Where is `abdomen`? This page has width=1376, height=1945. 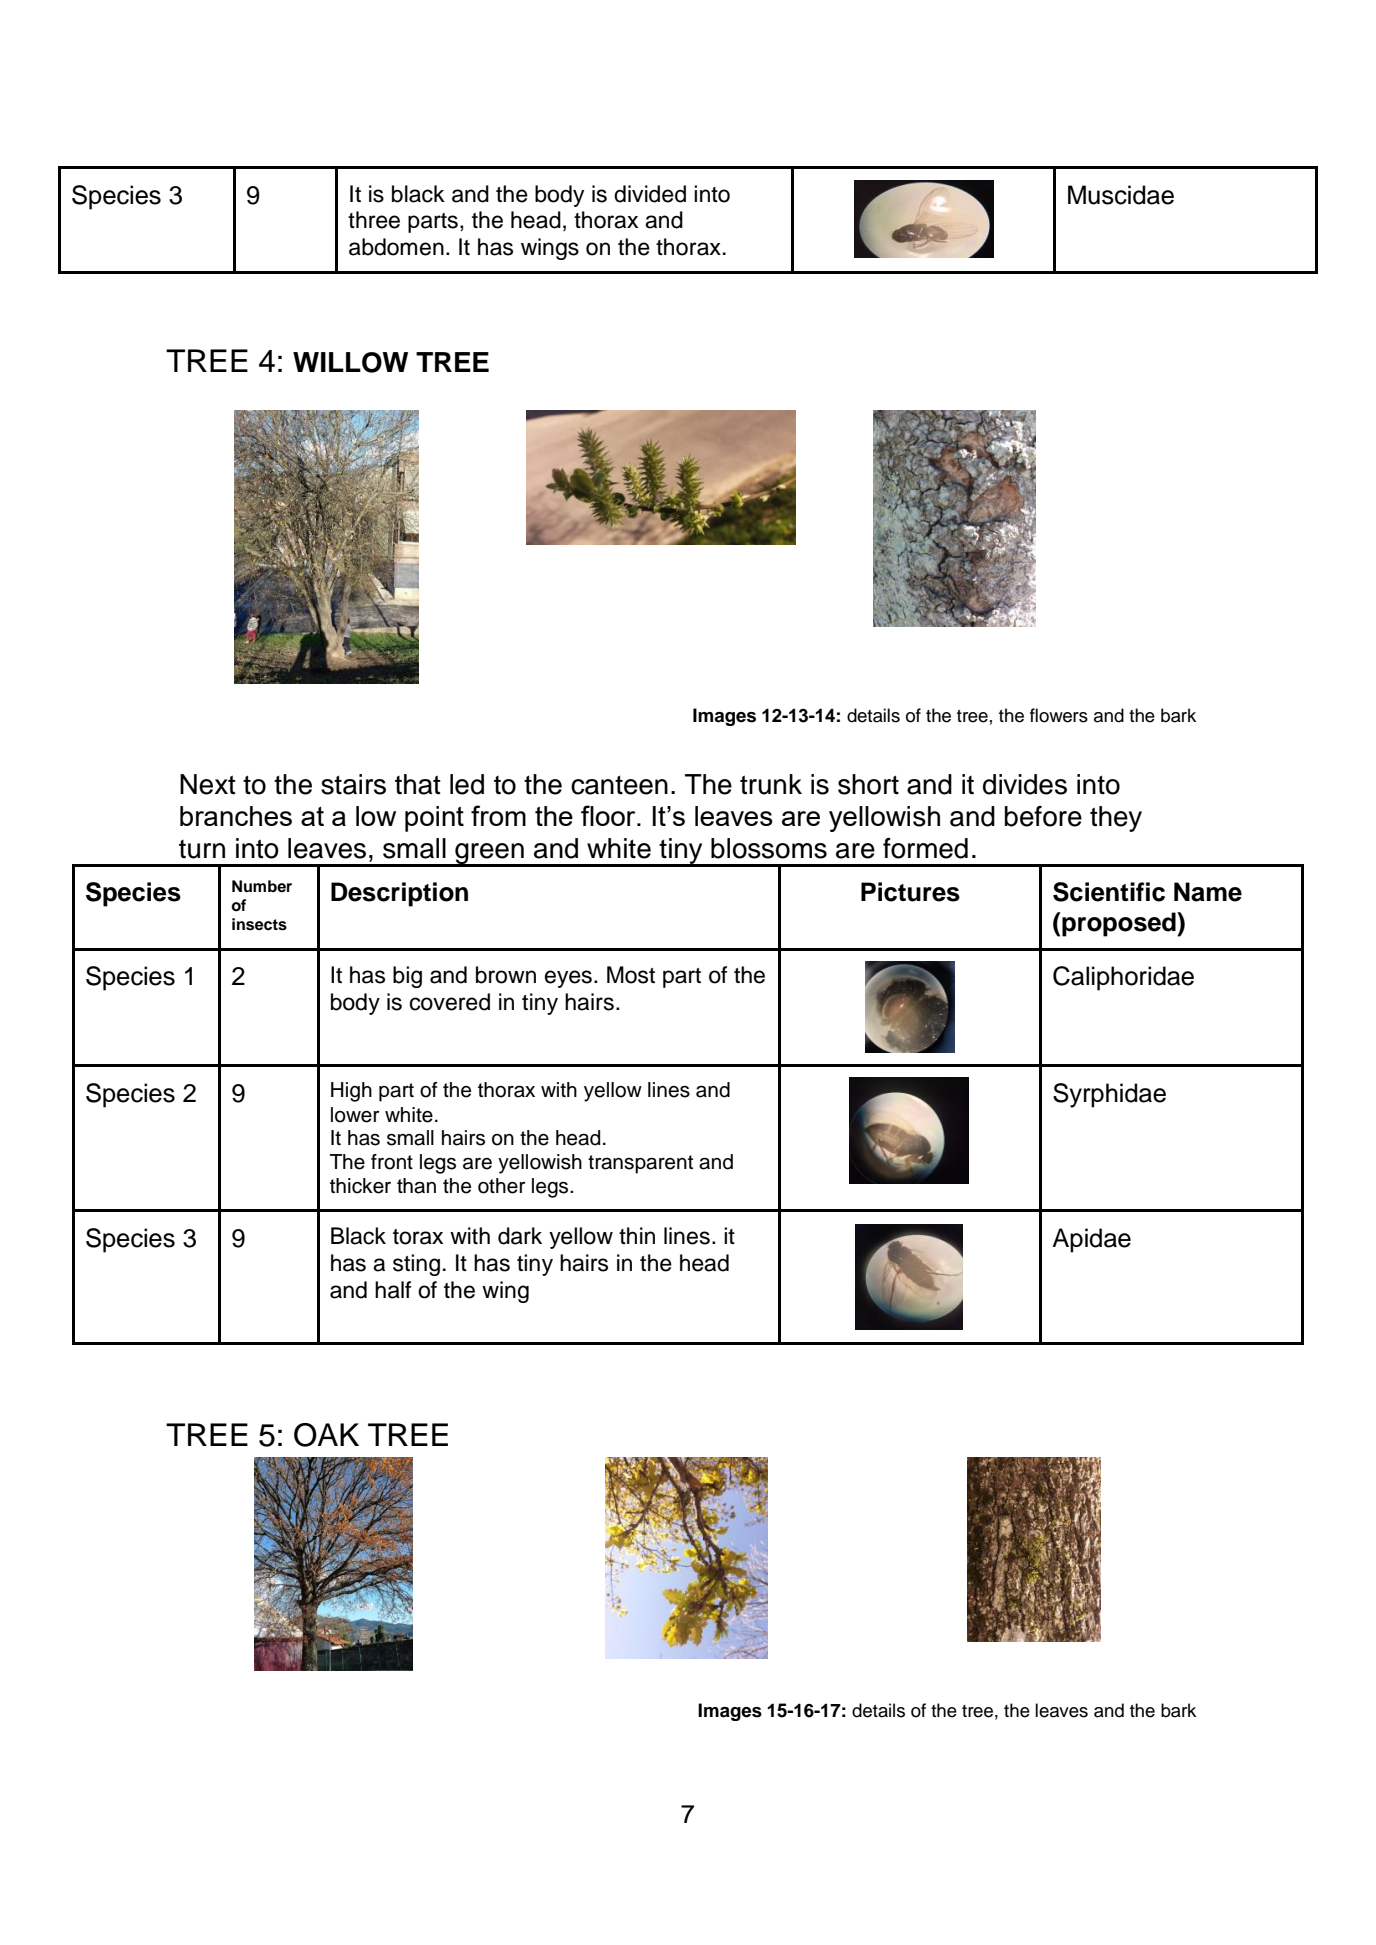 abdomen is located at coordinates (396, 247).
